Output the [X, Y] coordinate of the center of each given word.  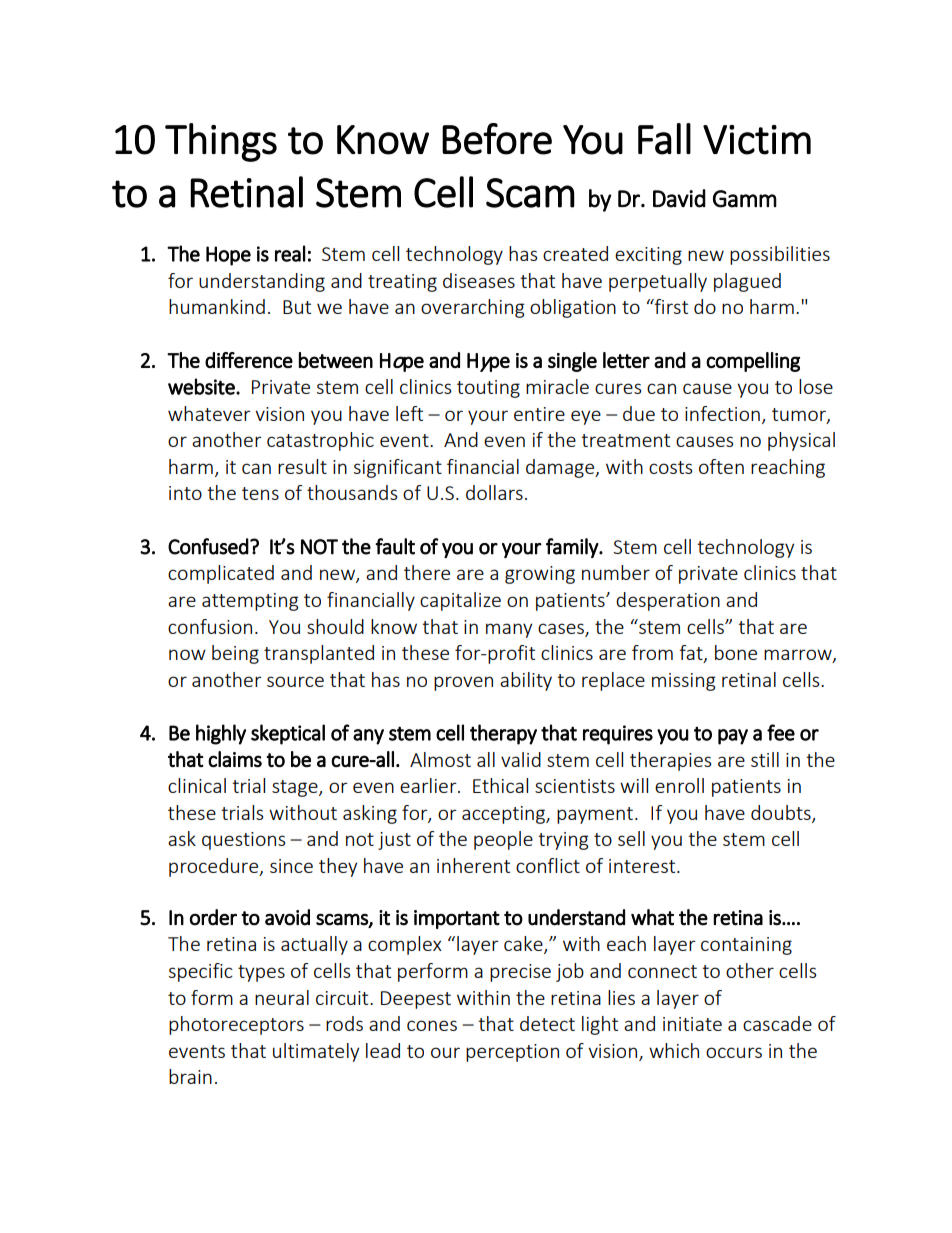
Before [497, 139]
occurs [734, 1052]
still [765, 759]
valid [521, 759]
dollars [494, 492]
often [721, 466]
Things [221, 142]
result [302, 466]
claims [235, 759]
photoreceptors [236, 1025]
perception [512, 1053]
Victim [757, 140]
